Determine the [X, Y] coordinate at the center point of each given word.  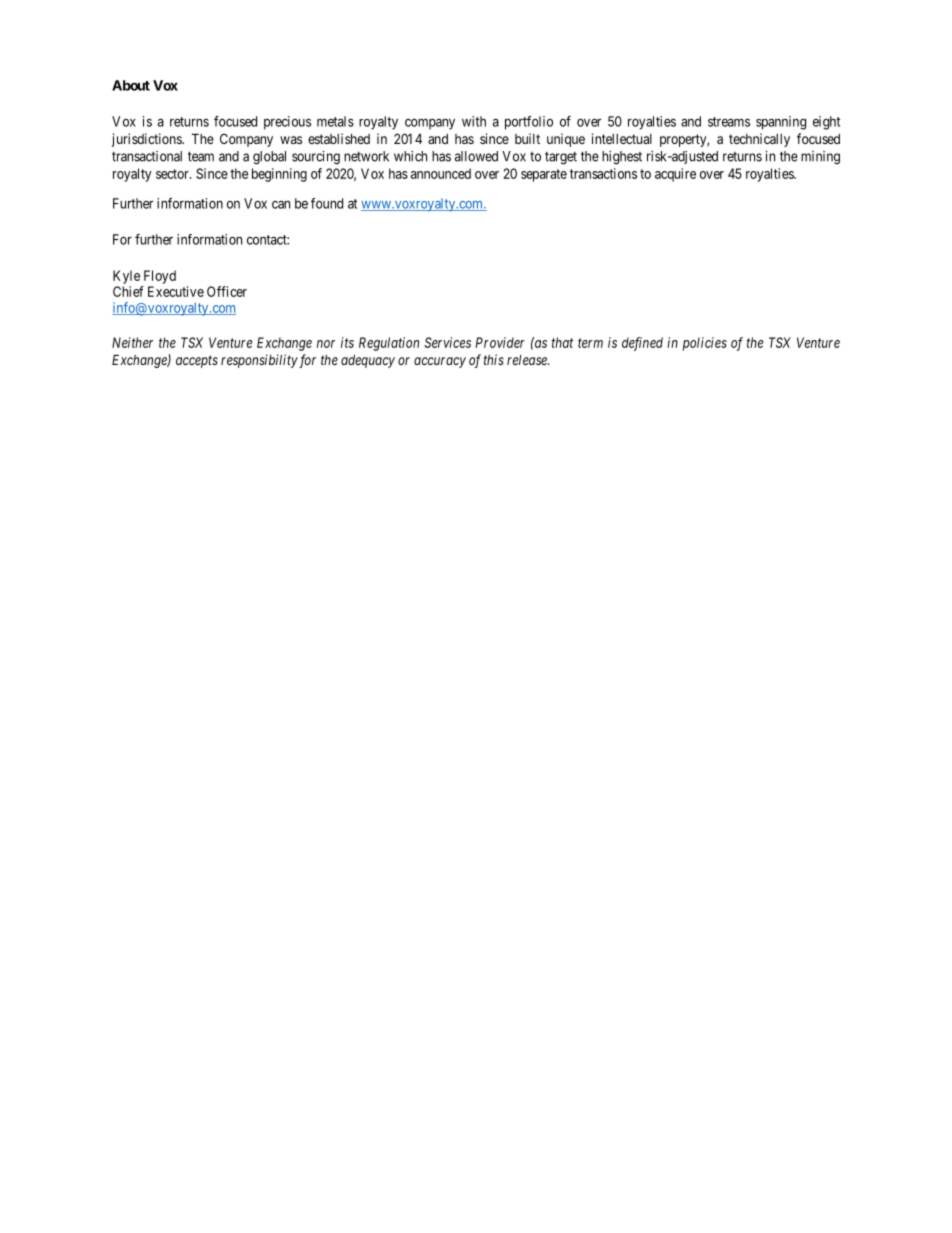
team [201, 156]
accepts [197, 361]
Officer [227, 291]
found [327, 203]
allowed [476, 156]
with [474, 121]
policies [705, 344]
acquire [675, 175]
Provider [500, 342]
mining [820, 158]
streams [729, 122]
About [131, 85]
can [281, 204]
